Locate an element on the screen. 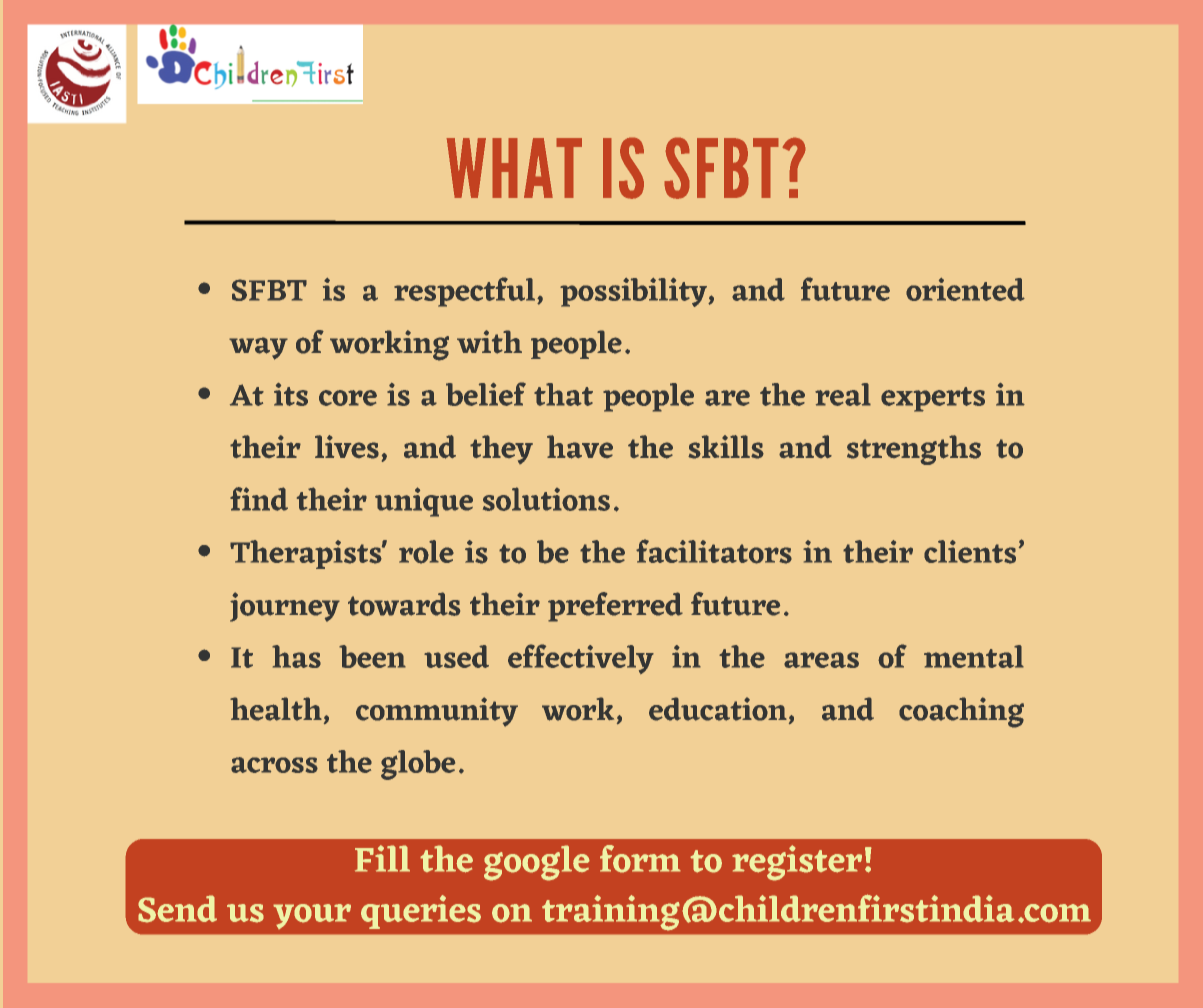  with is located at coordinates (489, 342).
